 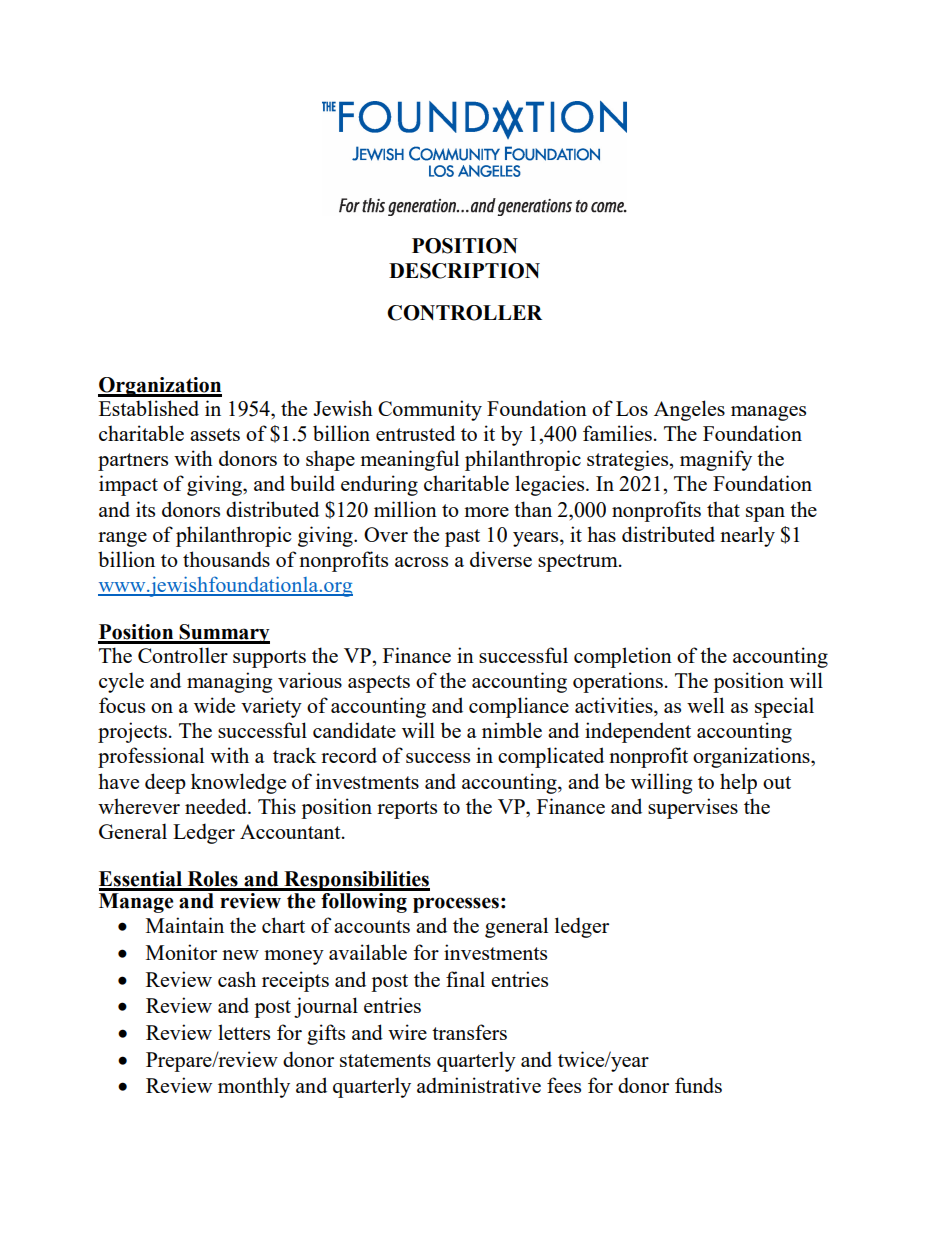 What do you see at coordinates (464, 271) in the page?
I see `DESCRIPTION` at bounding box center [464, 271].
